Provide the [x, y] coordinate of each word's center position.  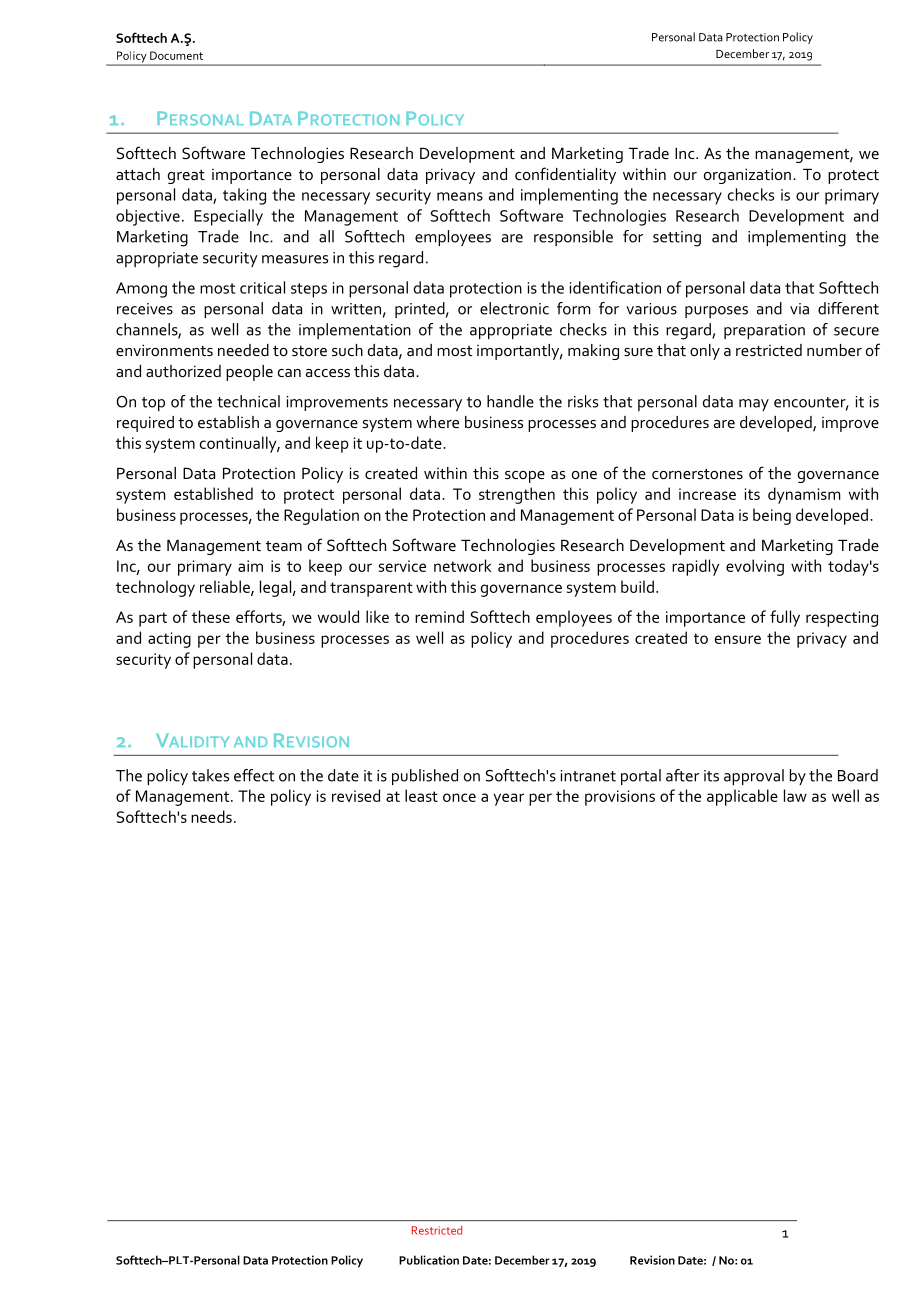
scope [525, 477]
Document [176, 55]
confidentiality [565, 175]
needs [211, 816]
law [795, 795]
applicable [742, 797]
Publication [429, 1260]
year [508, 799]
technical [248, 401]
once [459, 797]
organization [747, 176]
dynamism [804, 495]
